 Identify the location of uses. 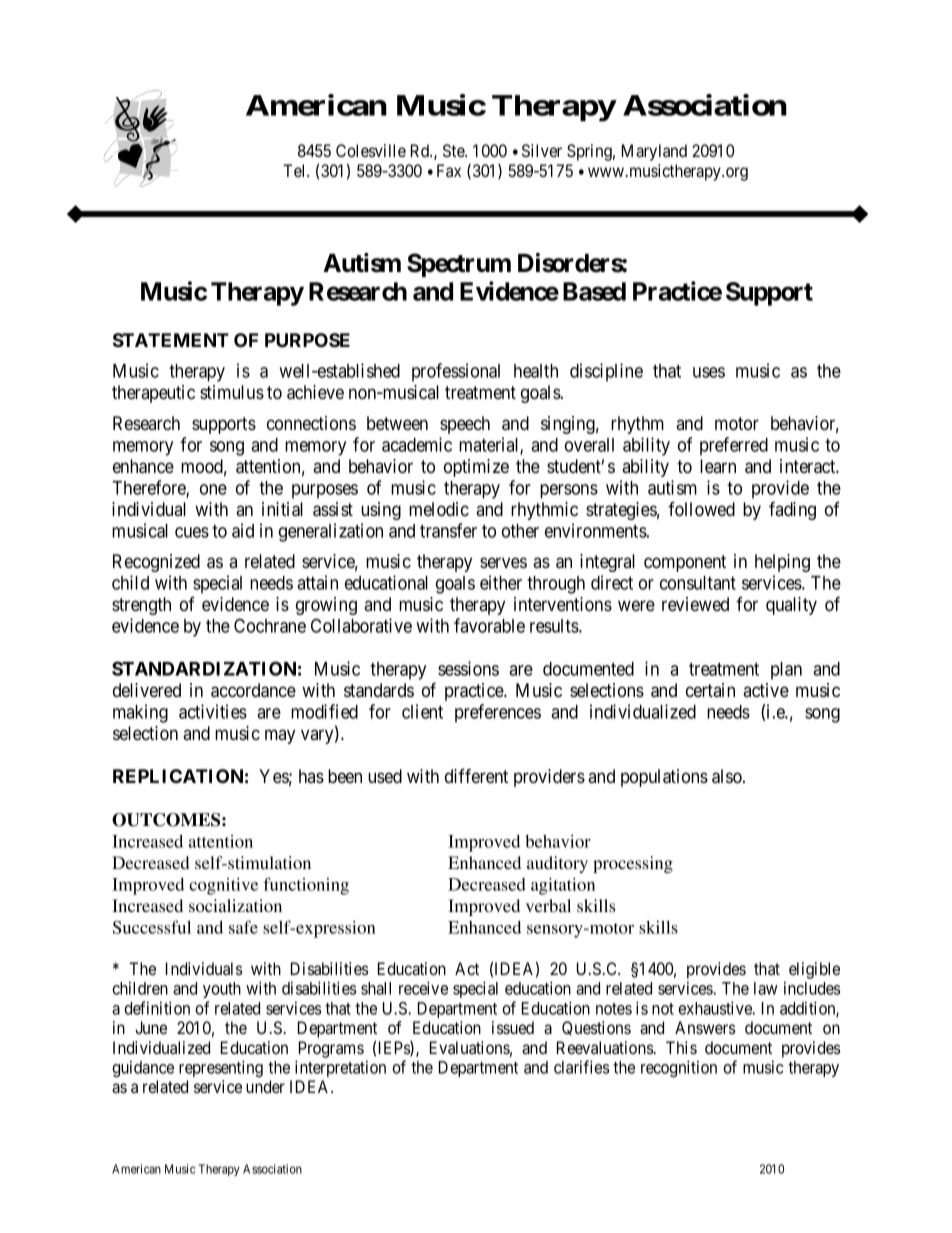
(709, 372).
